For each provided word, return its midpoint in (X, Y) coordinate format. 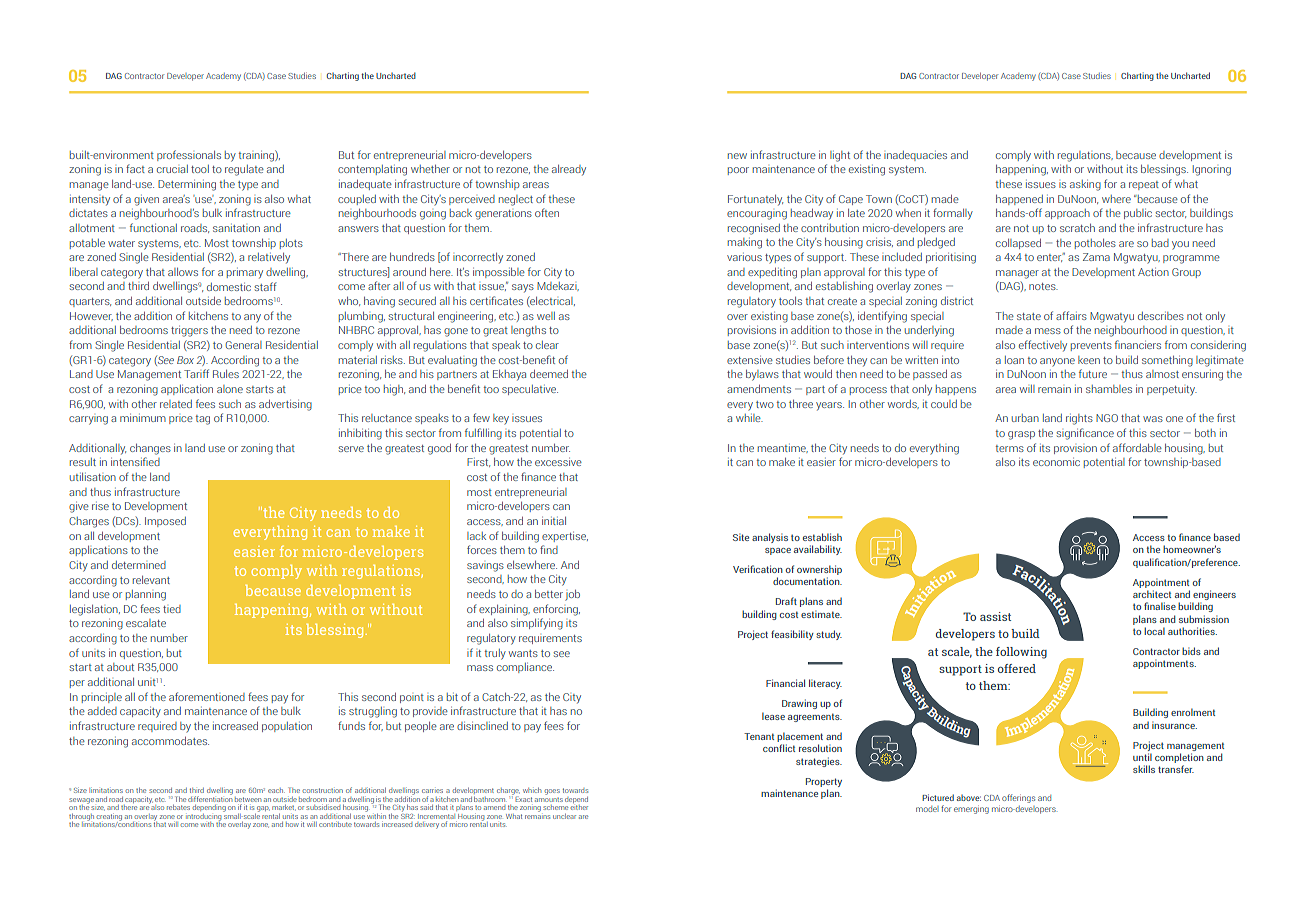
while (749, 418)
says (523, 288)
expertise (565, 537)
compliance (525, 668)
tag (202, 420)
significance (1085, 434)
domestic (229, 287)
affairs (1071, 315)
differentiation (210, 798)
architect (1152, 594)
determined (139, 565)
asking (1085, 185)
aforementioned (207, 696)
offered (1017, 668)
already (569, 170)
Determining (187, 185)
